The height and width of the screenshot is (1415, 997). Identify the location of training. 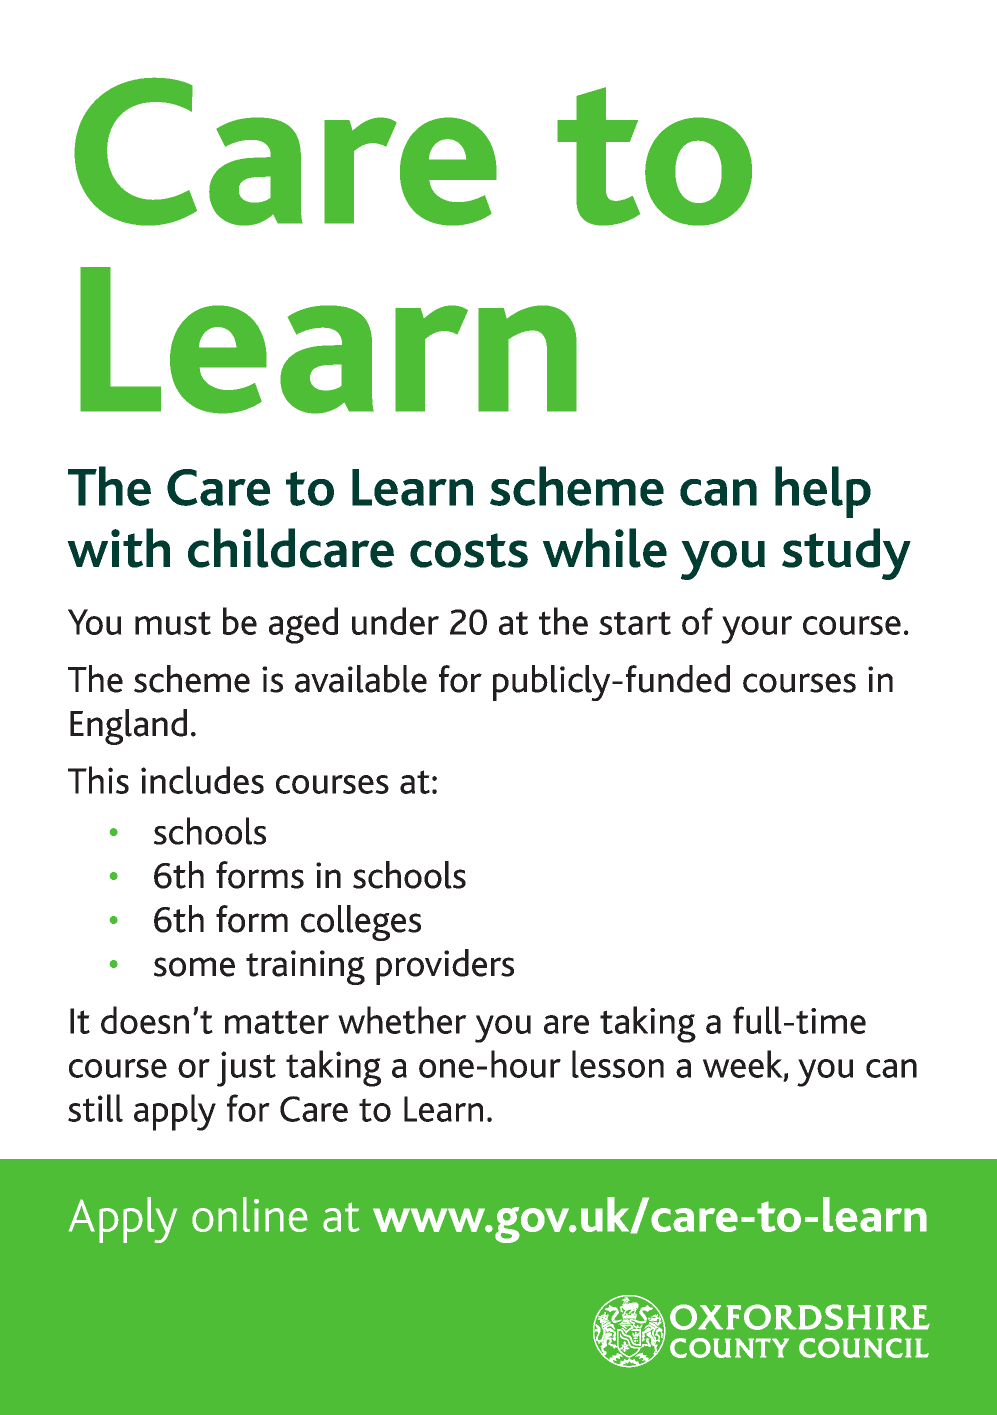
(305, 967).
